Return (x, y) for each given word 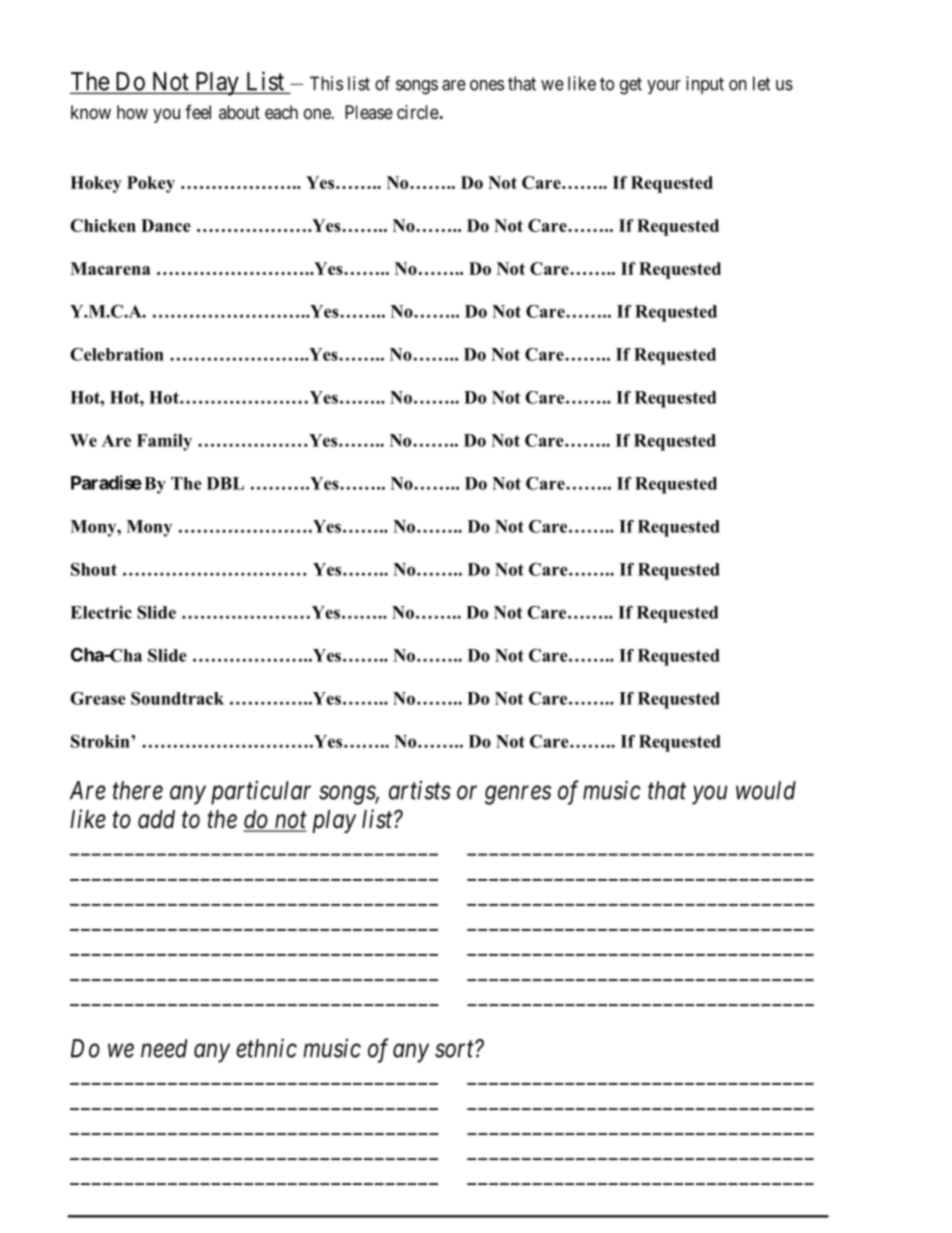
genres (518, 795)
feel (198, 112)
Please (369, 112)
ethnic (266, 1048)
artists (420, 790)
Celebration (117, 354)
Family (164, 442)
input (705, 85)
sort (455, 1049)
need (164, 1048)
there (138, 790)
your (664, 87)
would (766, 790)
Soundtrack (177, 698)
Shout (94, 569)
